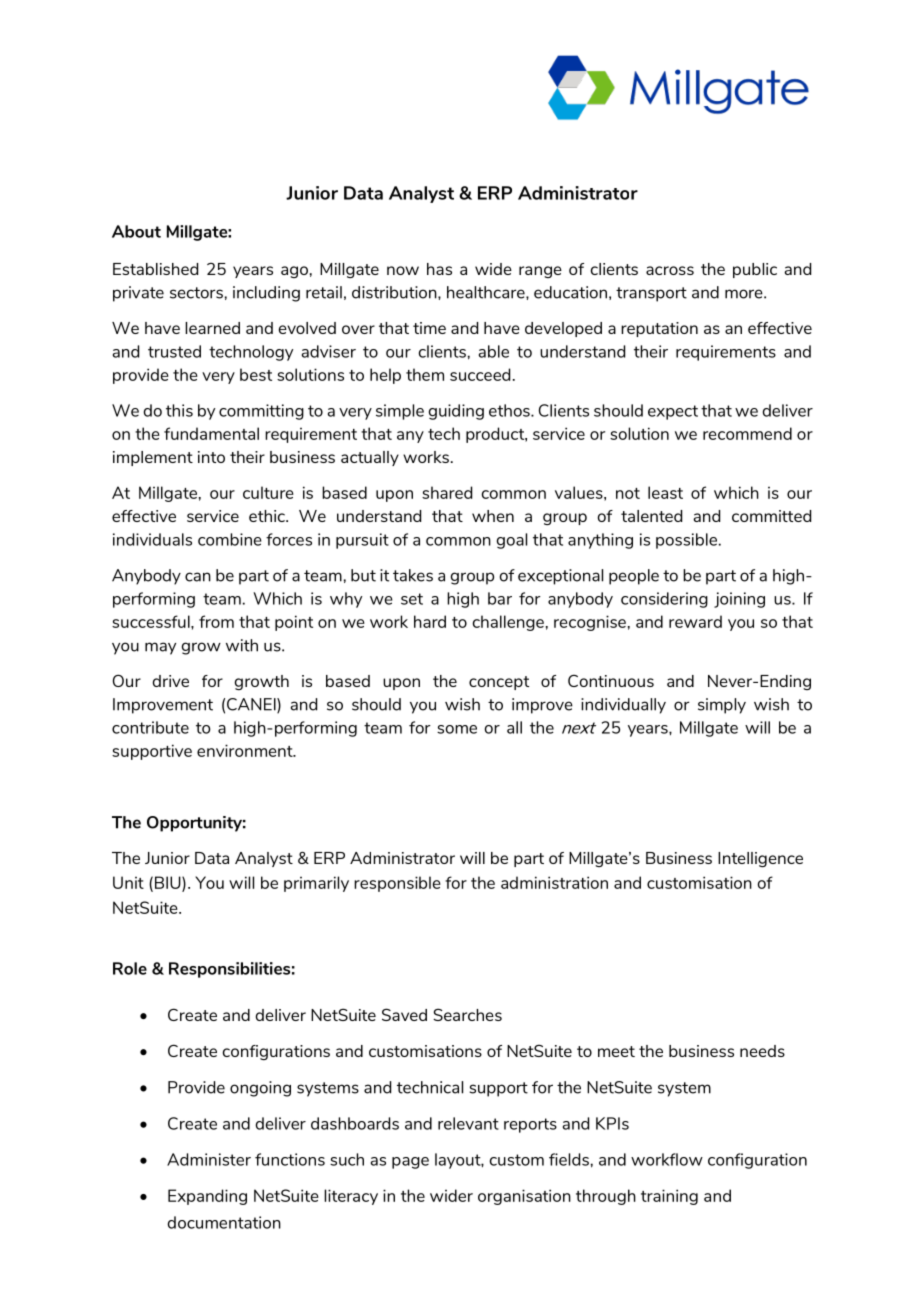 This screenshot has height=1308, width=924. Describe the element at coordinates (316, 884) in the screenshot. I see `primarily` at that location.
